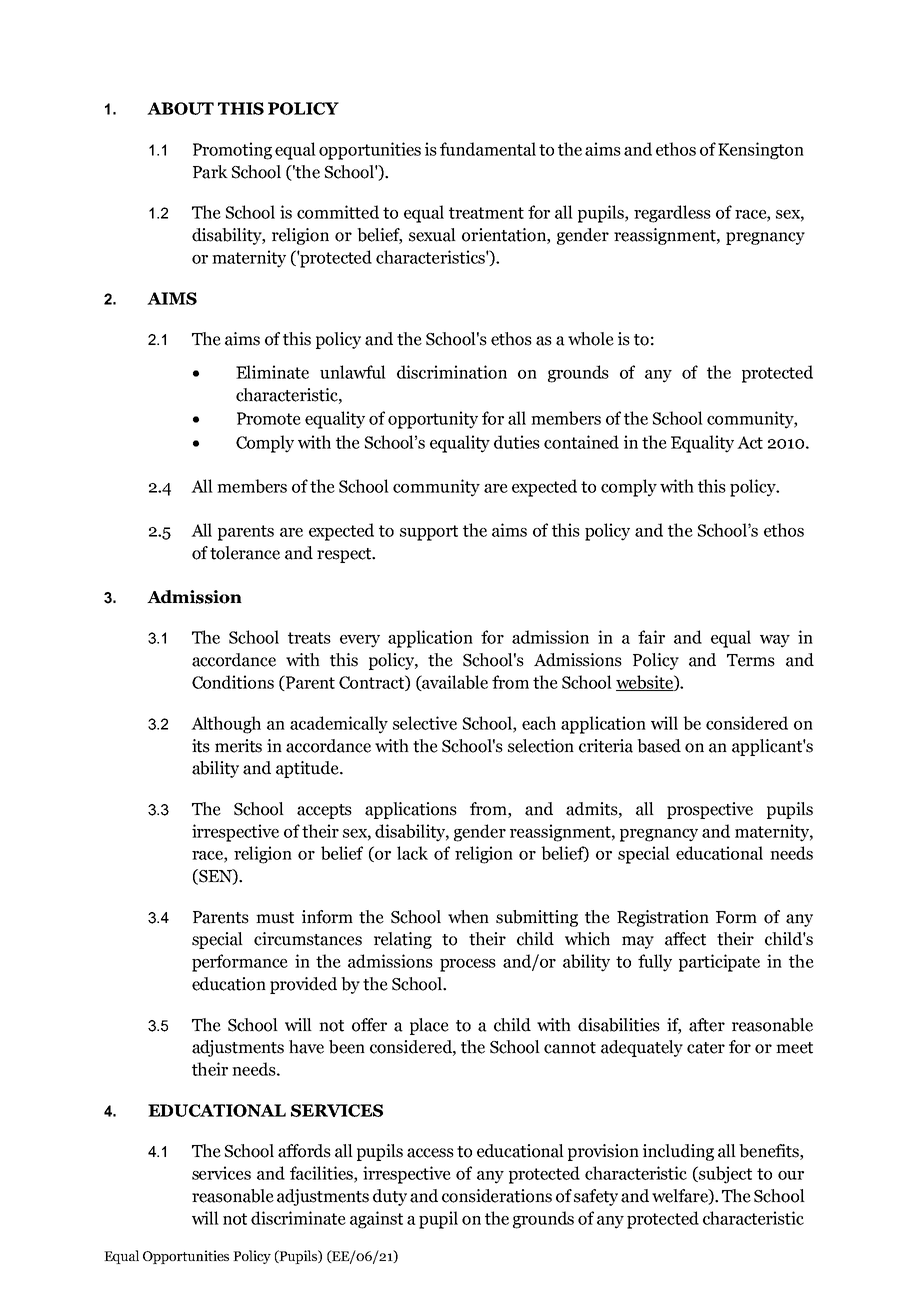  What do you see at coordinates (454, 683) in the screenshot?
I see `available` at bounding box center [454, 683].
